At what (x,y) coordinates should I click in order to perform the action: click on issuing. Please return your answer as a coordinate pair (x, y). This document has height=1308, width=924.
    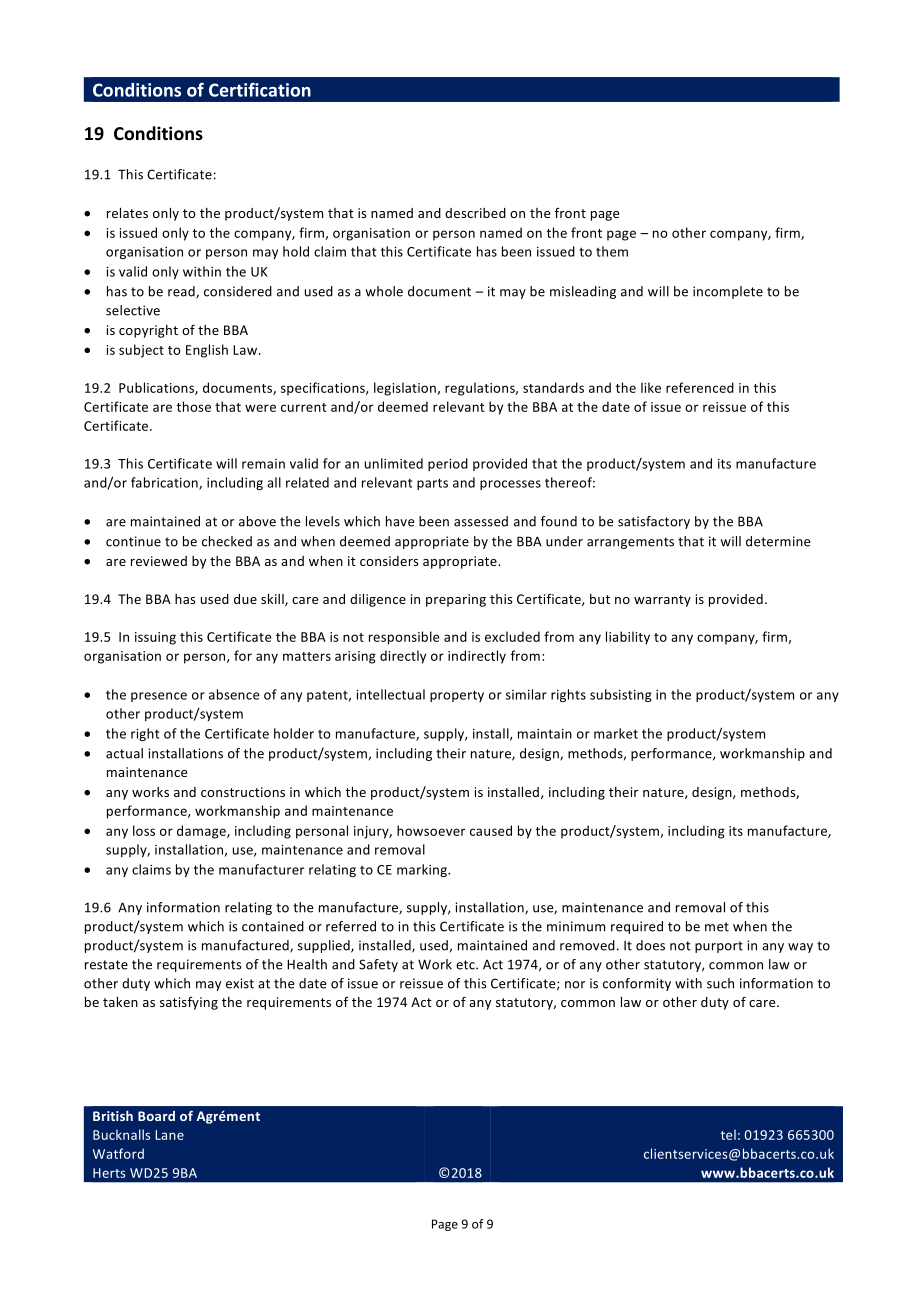
    Looking at the image, I should click on (155, 638).
